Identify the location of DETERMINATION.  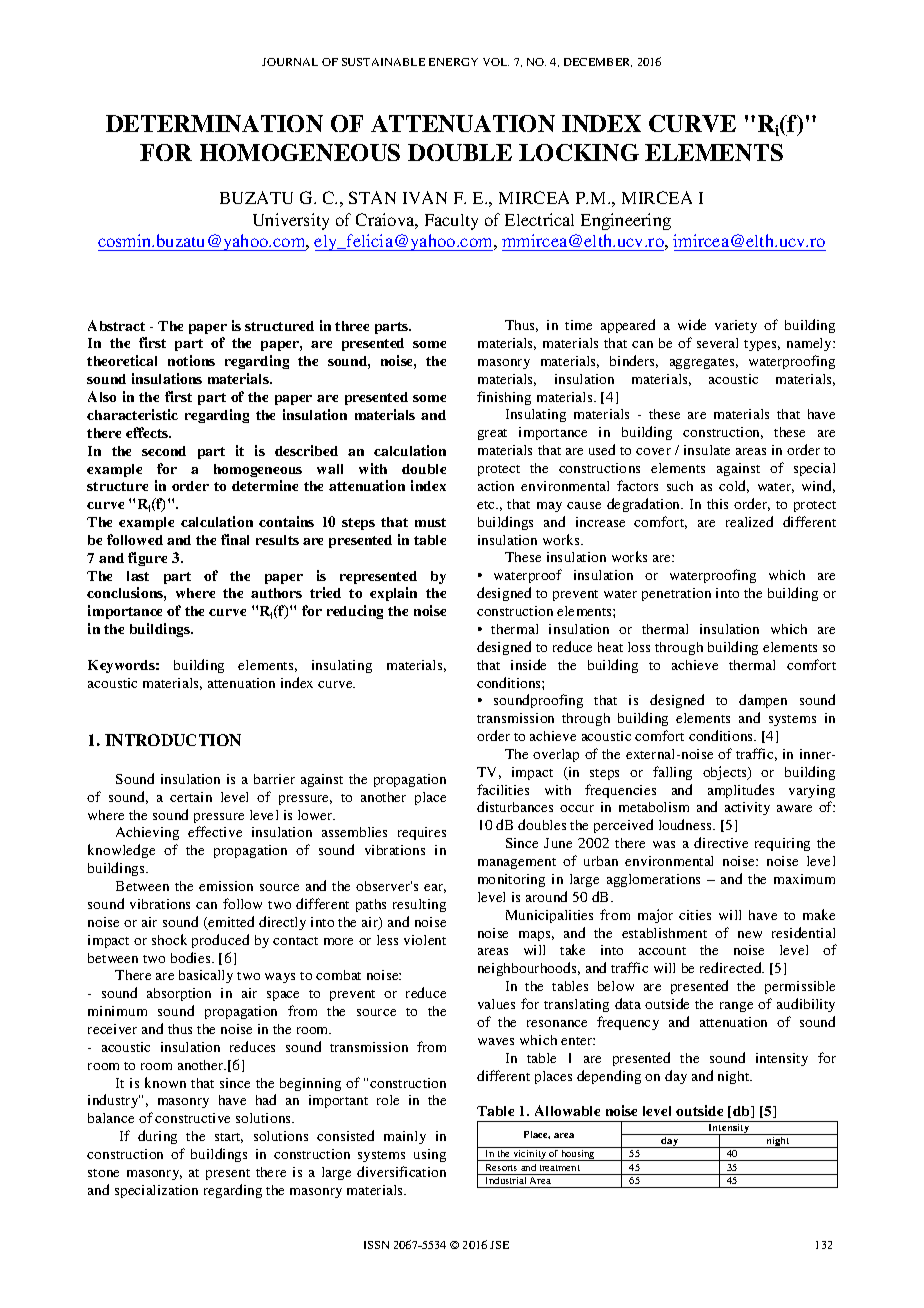
(214, 123).
